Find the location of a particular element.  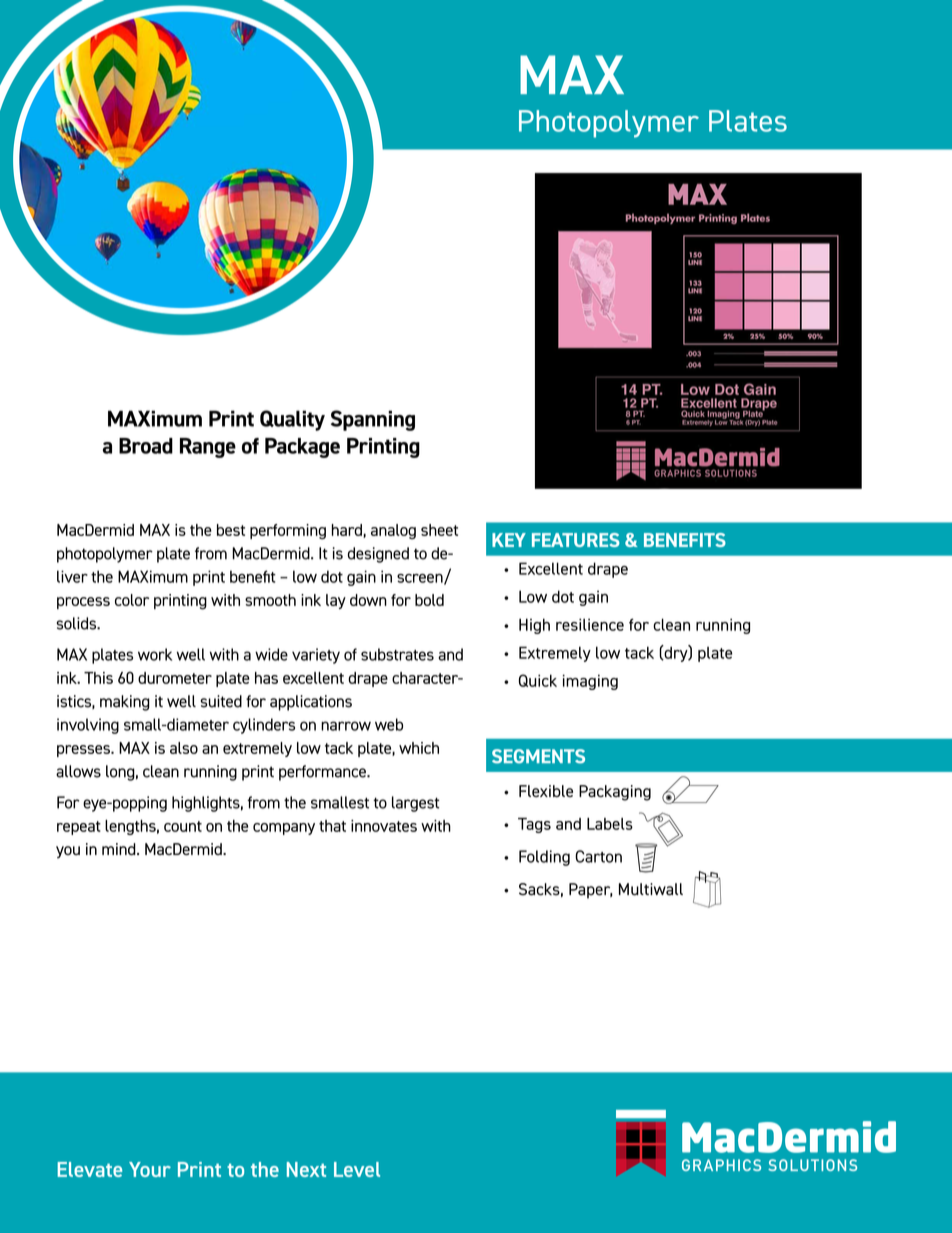

Your is located at coordinates (150, 1169).
